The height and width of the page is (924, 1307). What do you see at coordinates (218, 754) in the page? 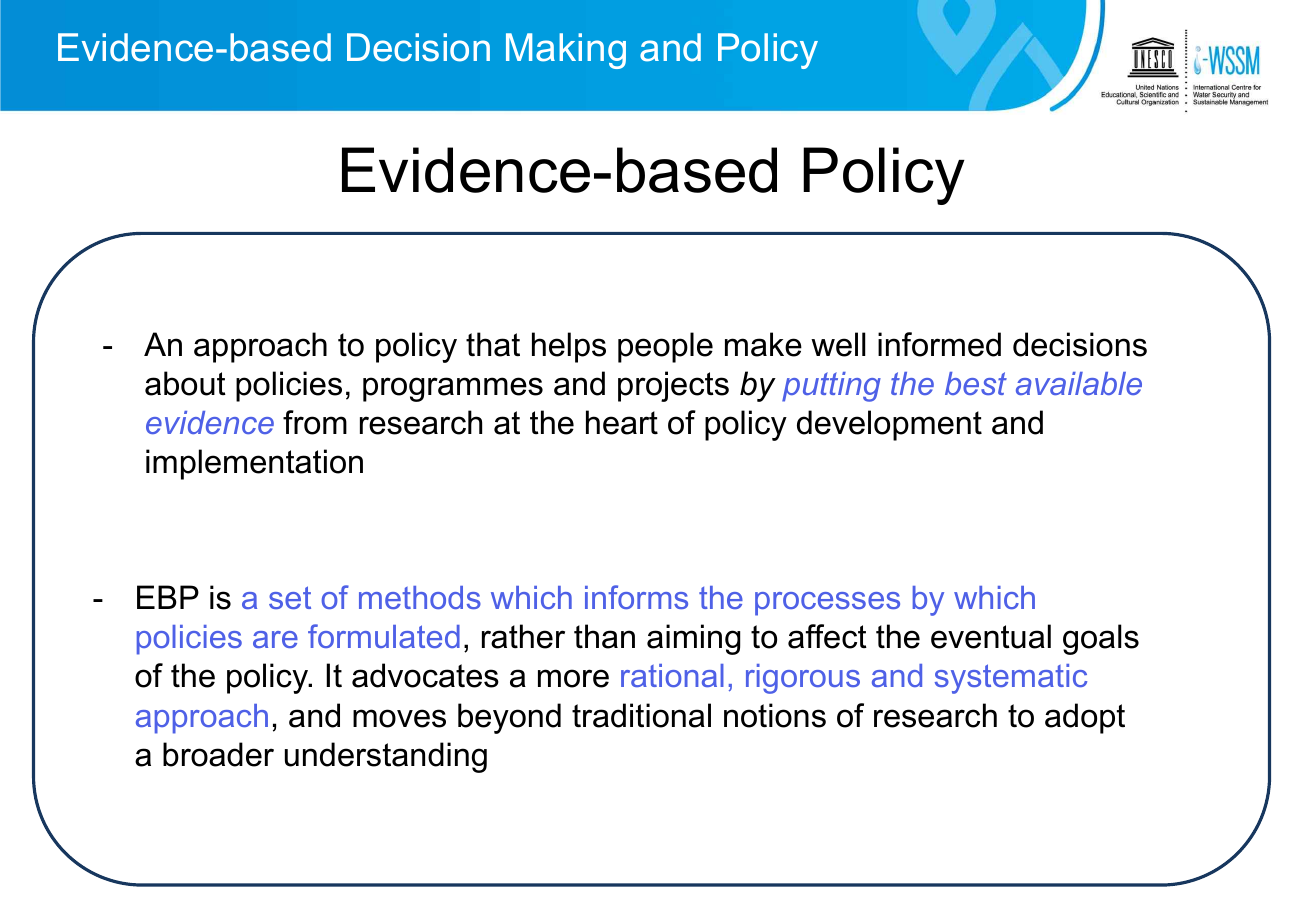
I see `broader` at bounding box center [218, 754].
